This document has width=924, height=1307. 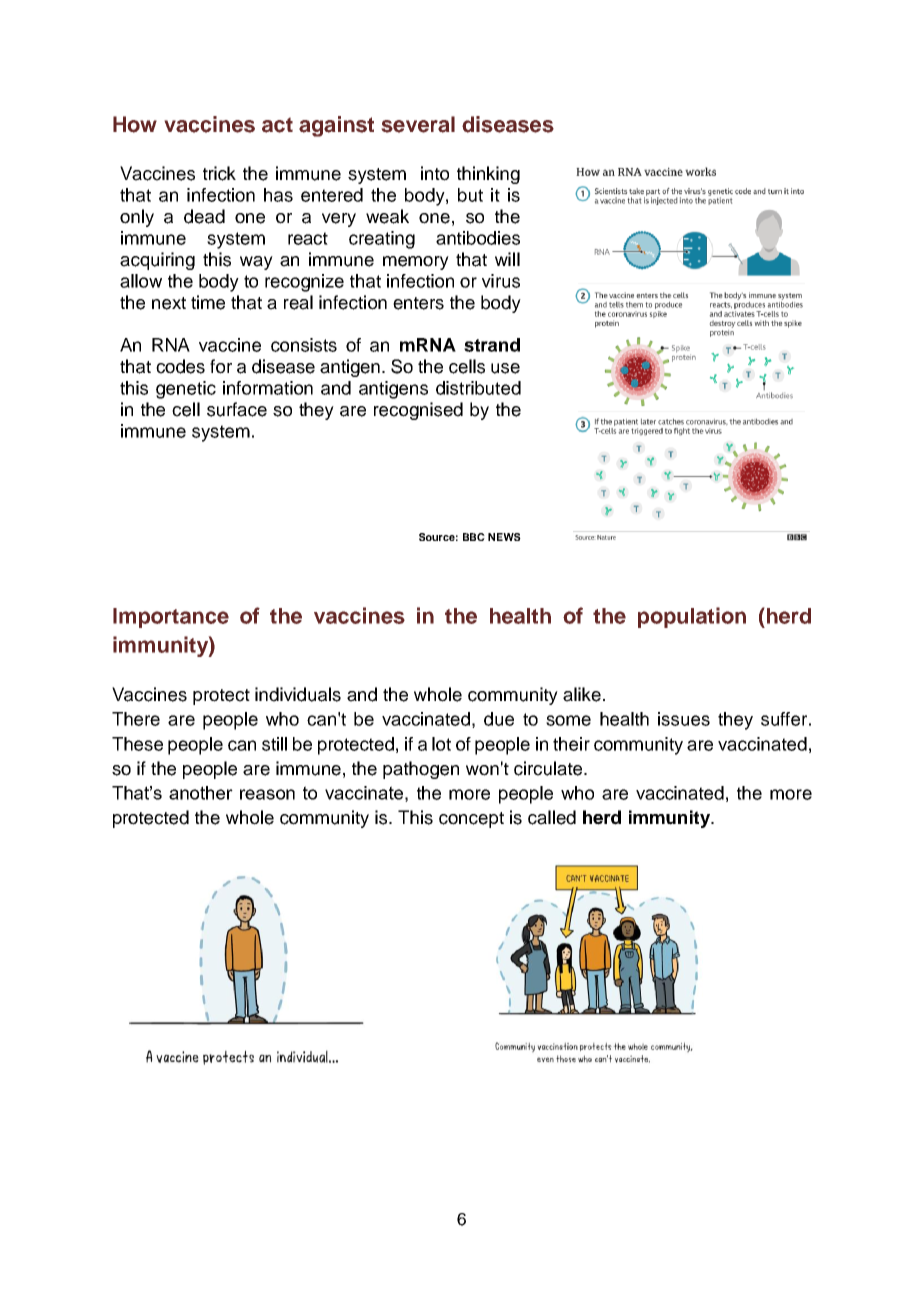 I want to click on enters, so click(x=418, y=303).
